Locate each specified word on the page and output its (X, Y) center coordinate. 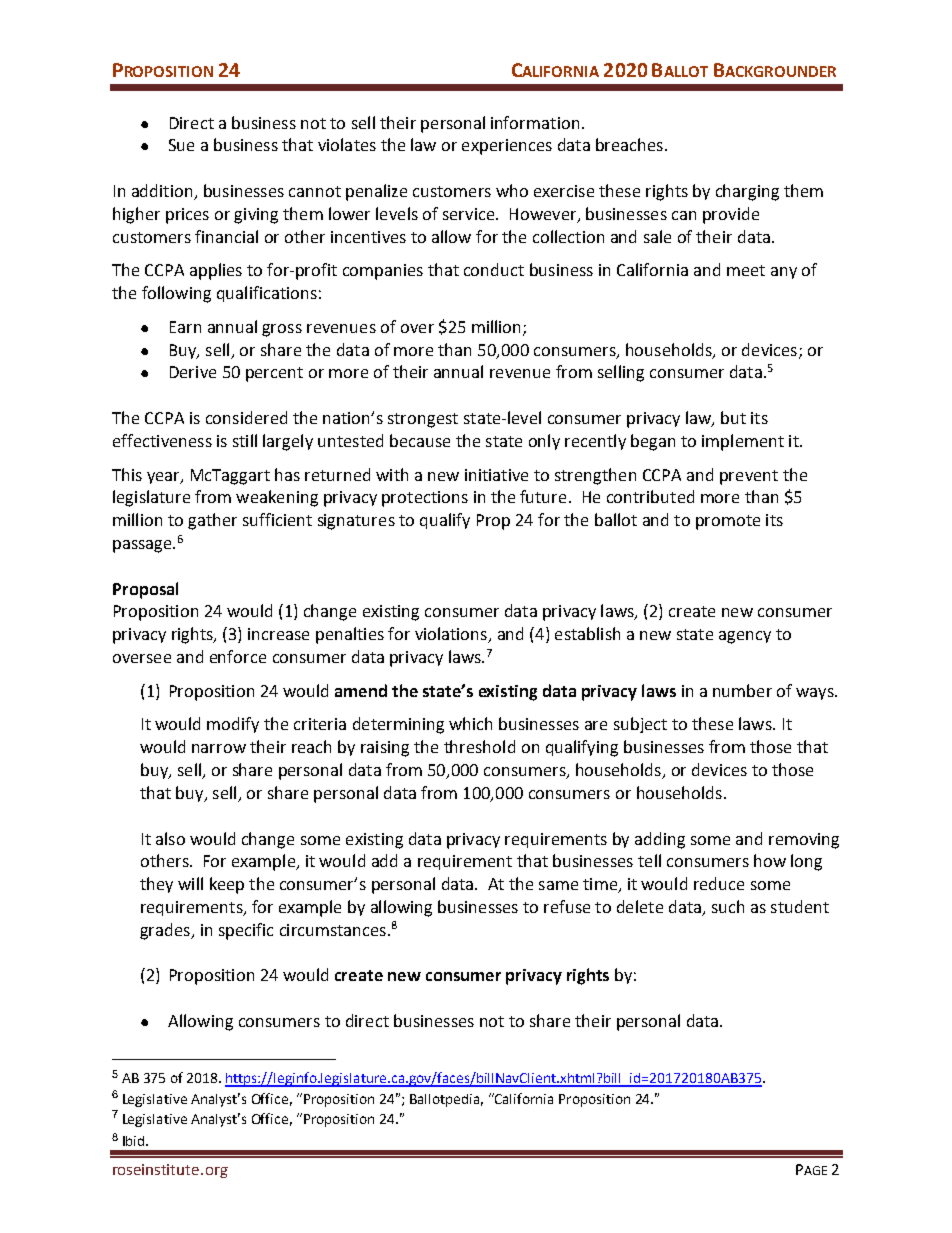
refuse (567, 906)
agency (745, 637)
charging (747, 192)
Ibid (135, 1141)
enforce (238, 656)
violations (452, 635)
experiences (507, 147)
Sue (181, 145)
